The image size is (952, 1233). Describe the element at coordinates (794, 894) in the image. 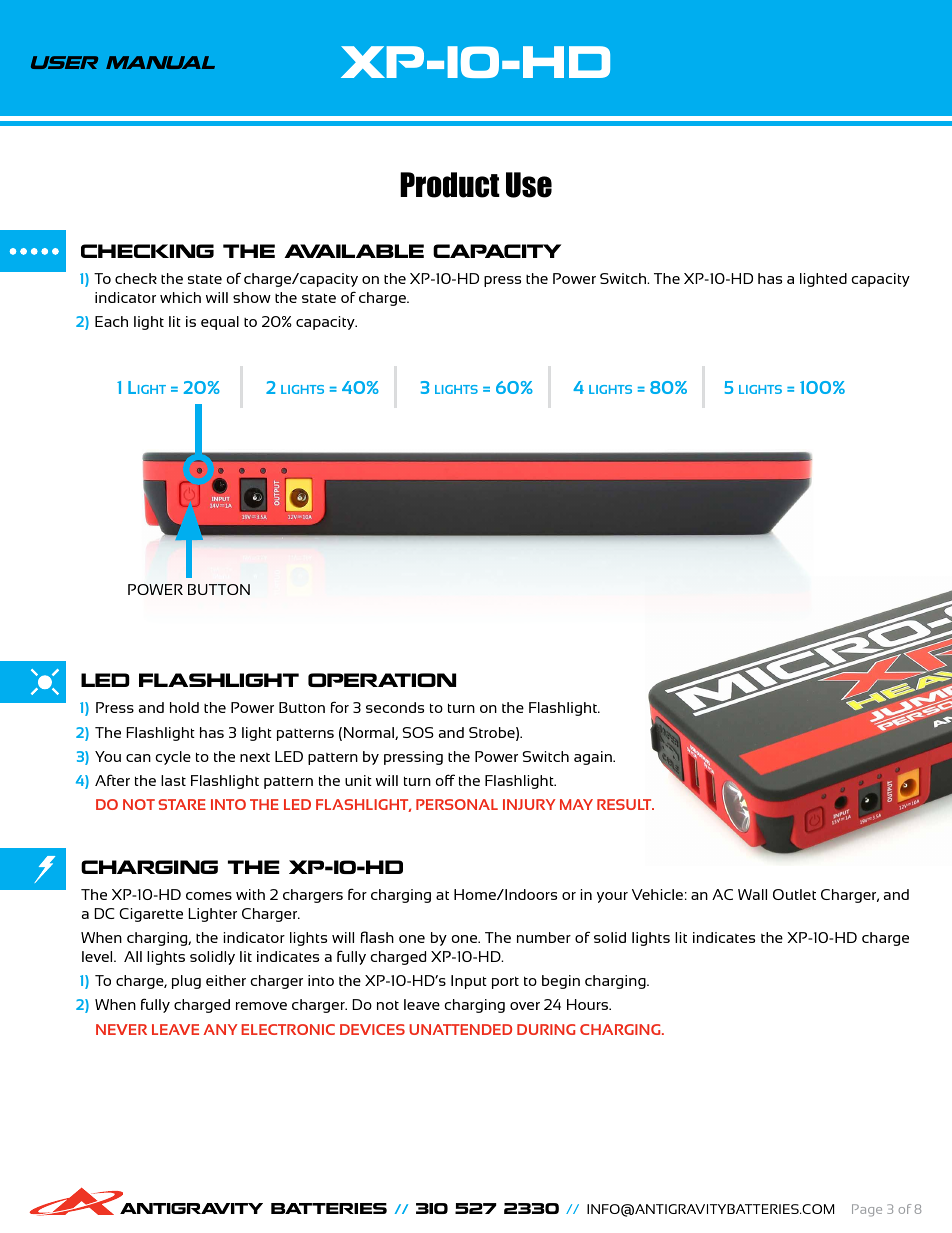

I see `Outlet` at that location.
